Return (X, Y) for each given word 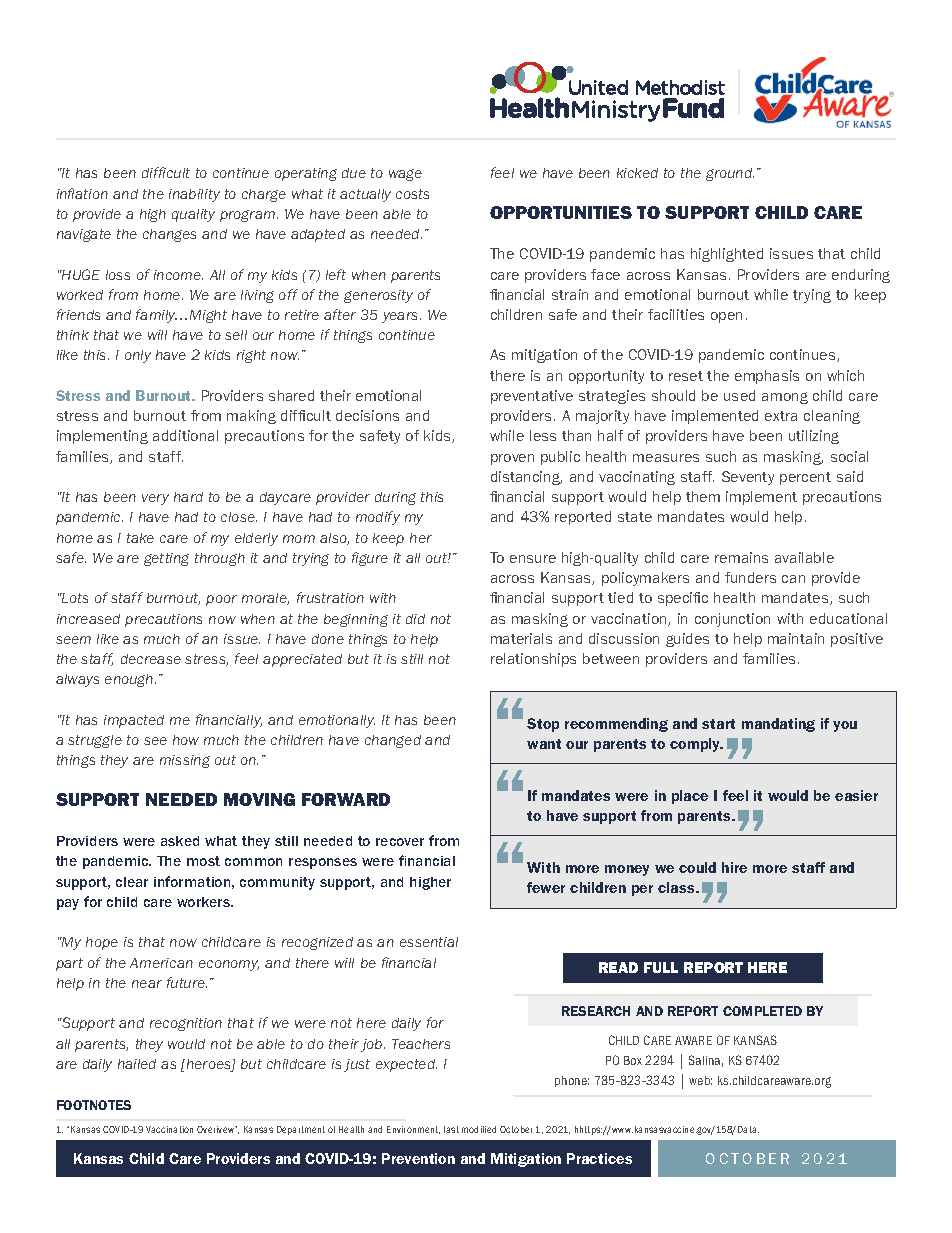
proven (512, 459)
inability (194, 195)
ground (730, 174)
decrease (151, 659)
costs (412, 194)
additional (185, 435)
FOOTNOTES (94, 1105)
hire (734, 867)
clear (132, 882)
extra (781, 416)
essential (429, 942)
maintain (796, 638)
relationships (533, 660)
